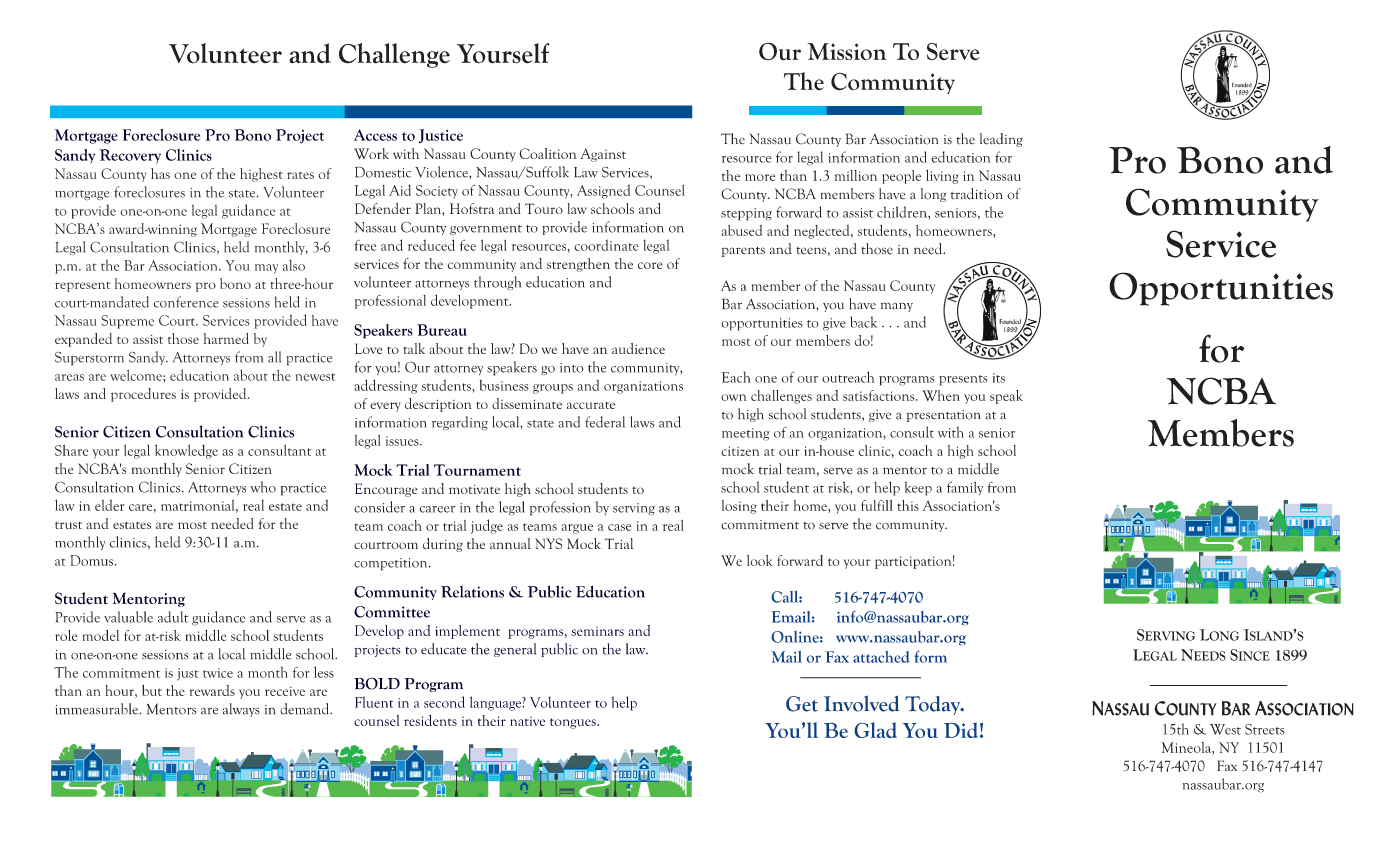  What do you see at coordinates (847, 51) in the screenshot?
I see `Mission` at bounding box center [847, 51].
